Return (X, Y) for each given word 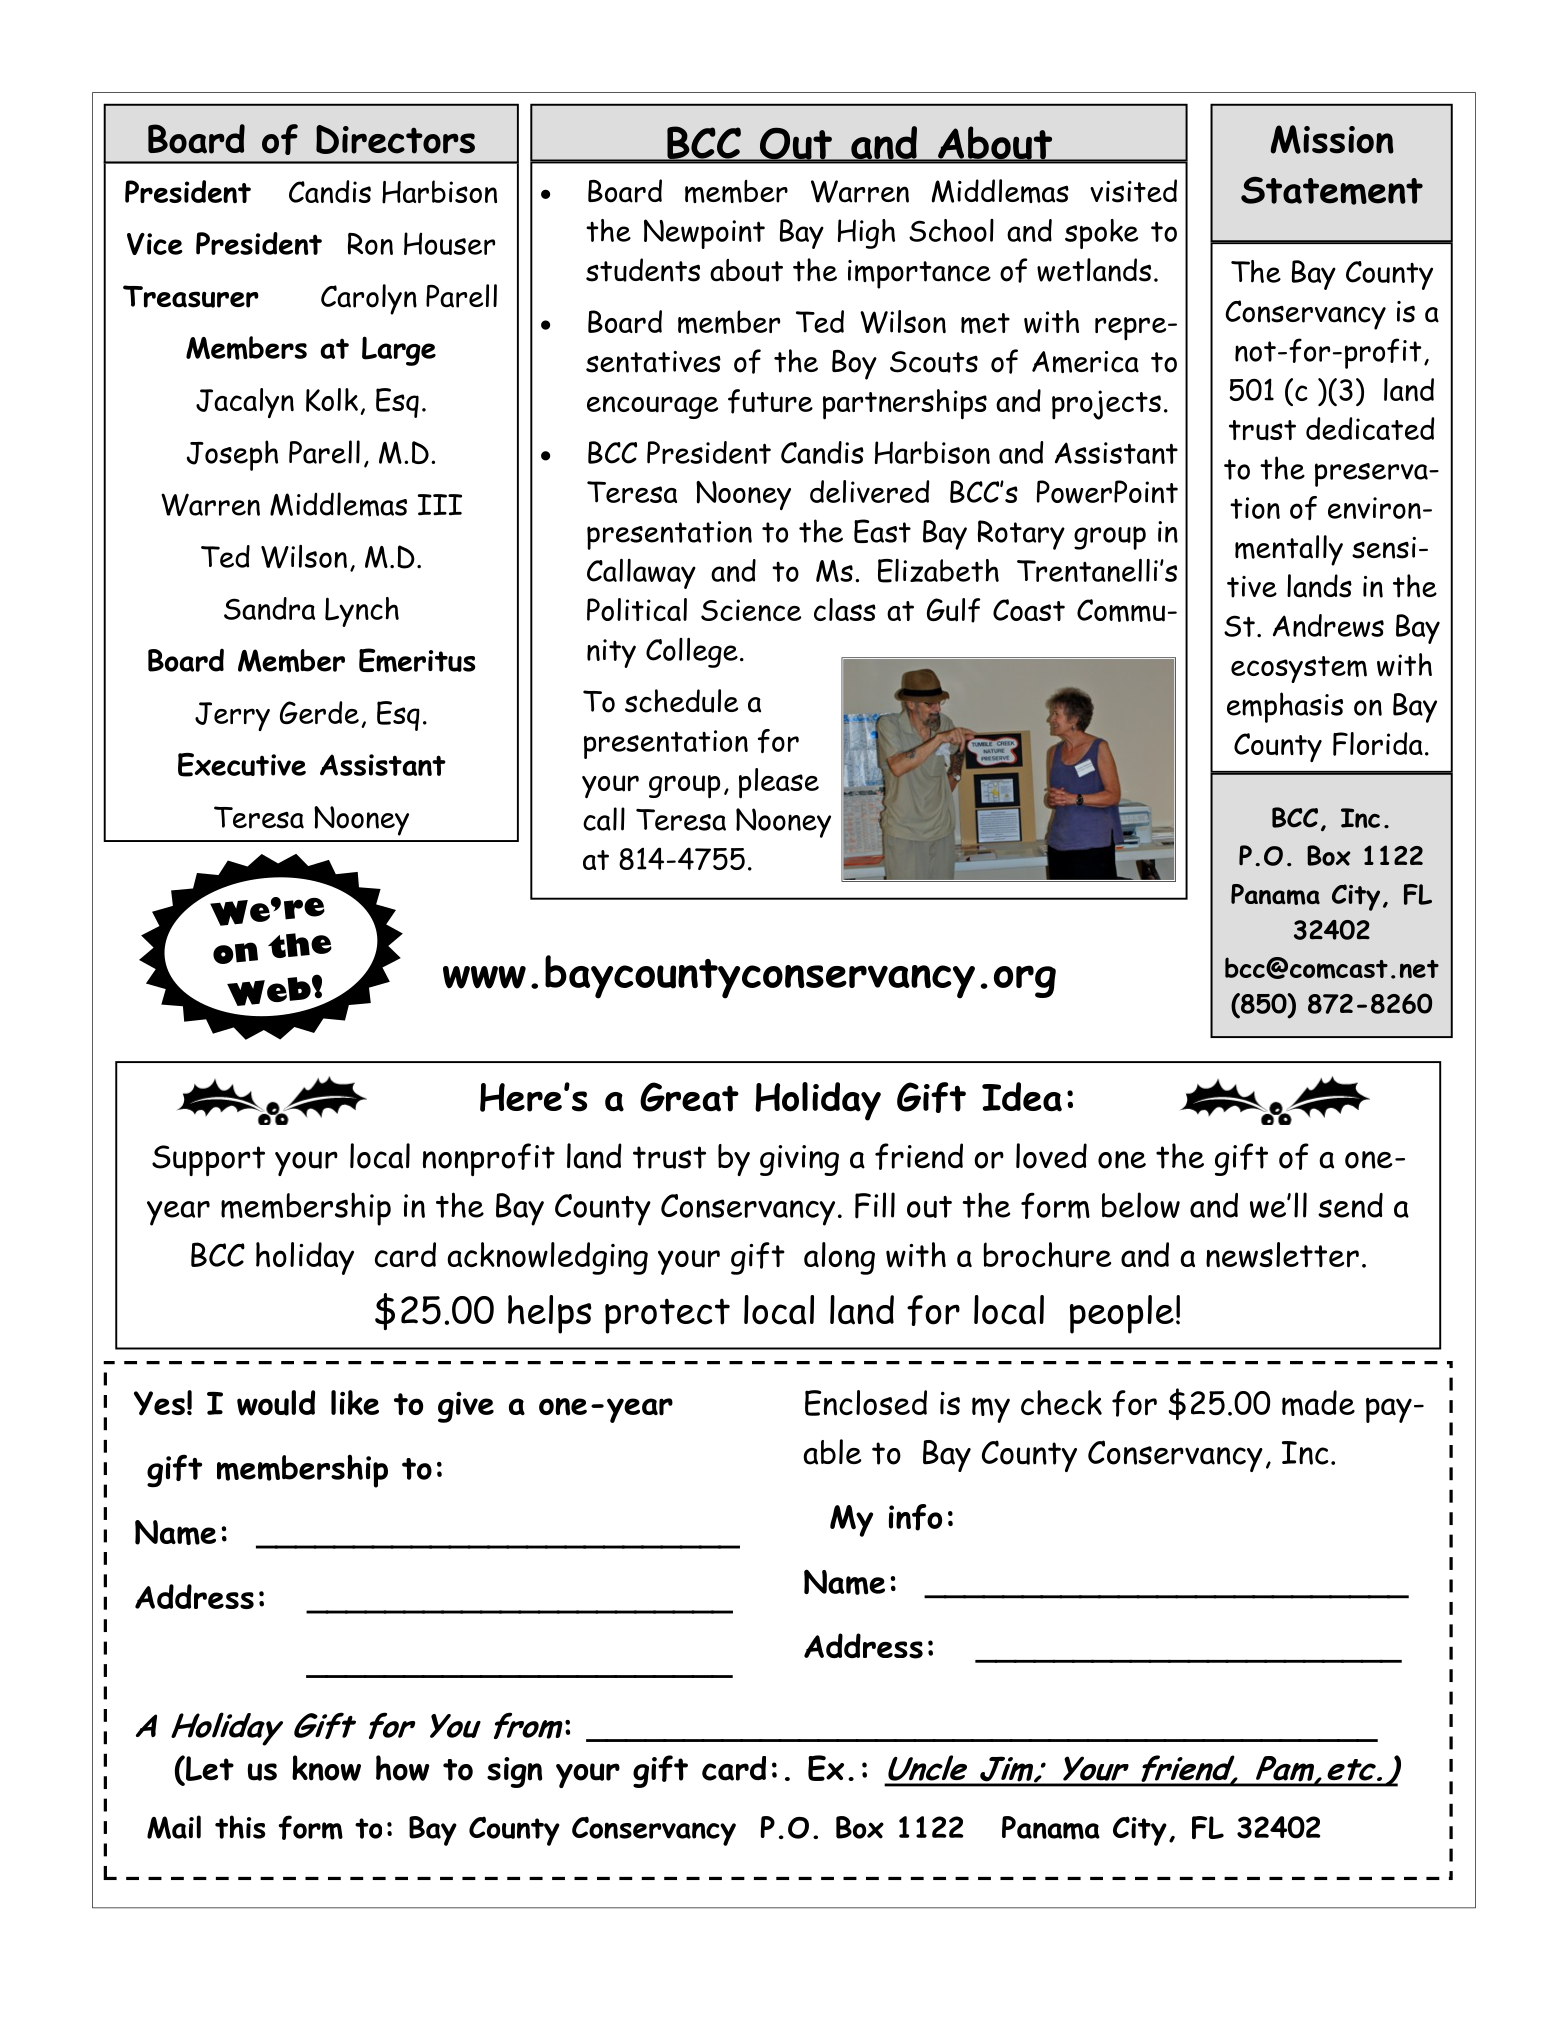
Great (689, 1097)
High (866, 234)
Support (208, 1160)
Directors (395, 139)
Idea (1022, 1097)
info (915, 1517)
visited (1133, 191)
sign (514, 1772)
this (240, 1827)
